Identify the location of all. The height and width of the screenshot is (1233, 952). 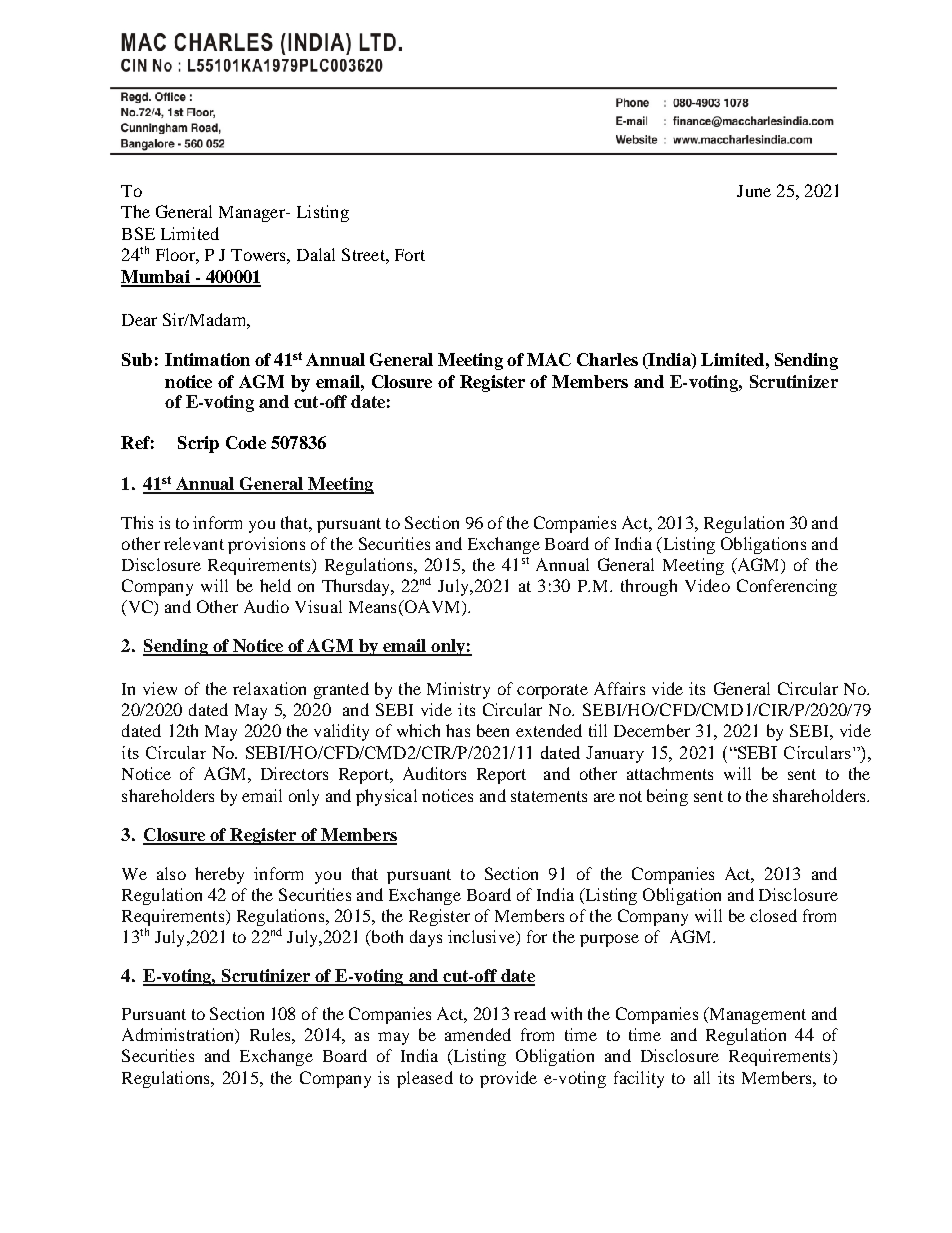
(702, 1077).
